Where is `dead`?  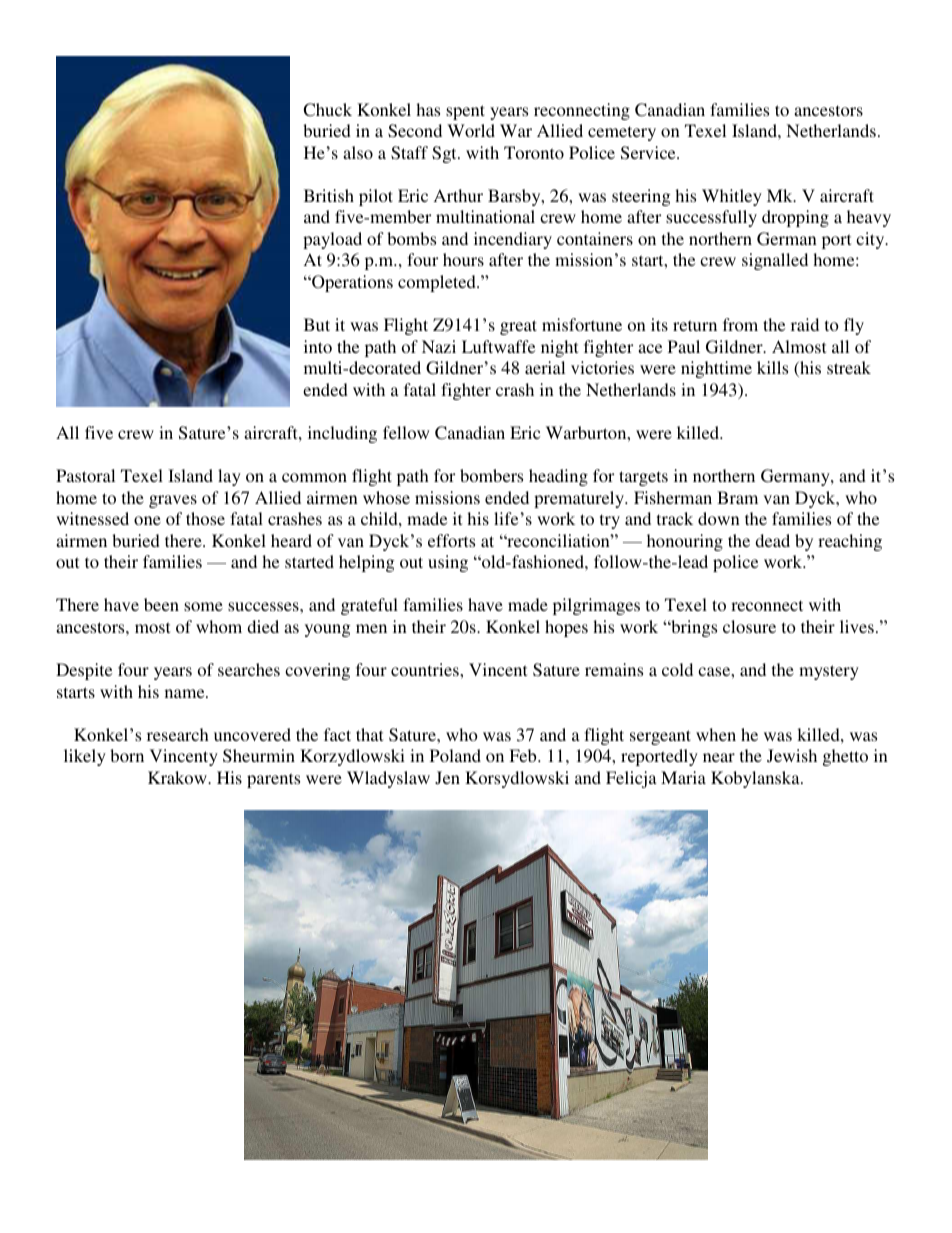 dead is located at coordinates (772, 540).
